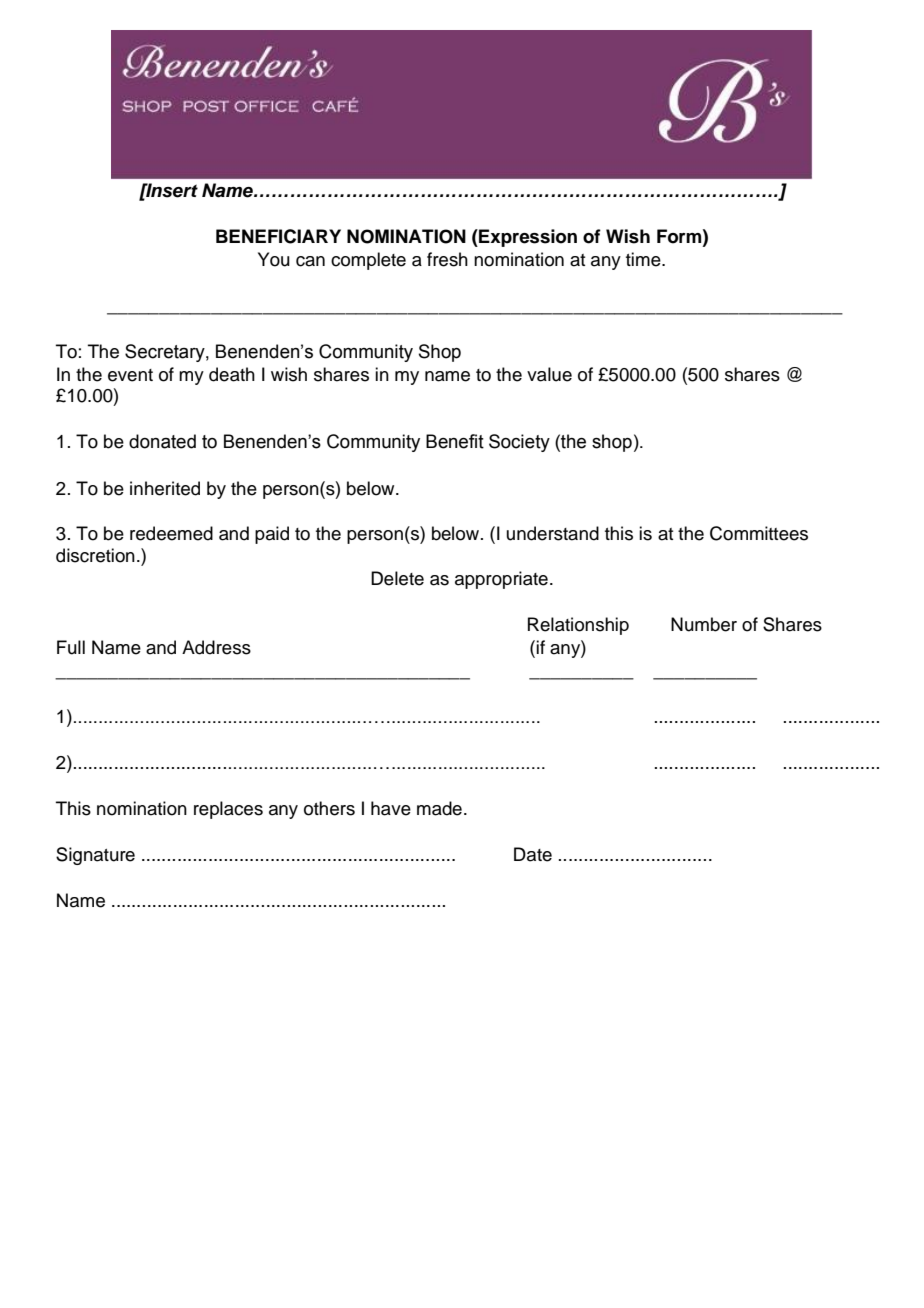  What do you see at coordinates (162, 441) in the document?
I see `donated` at bounding box center [162, 441].
